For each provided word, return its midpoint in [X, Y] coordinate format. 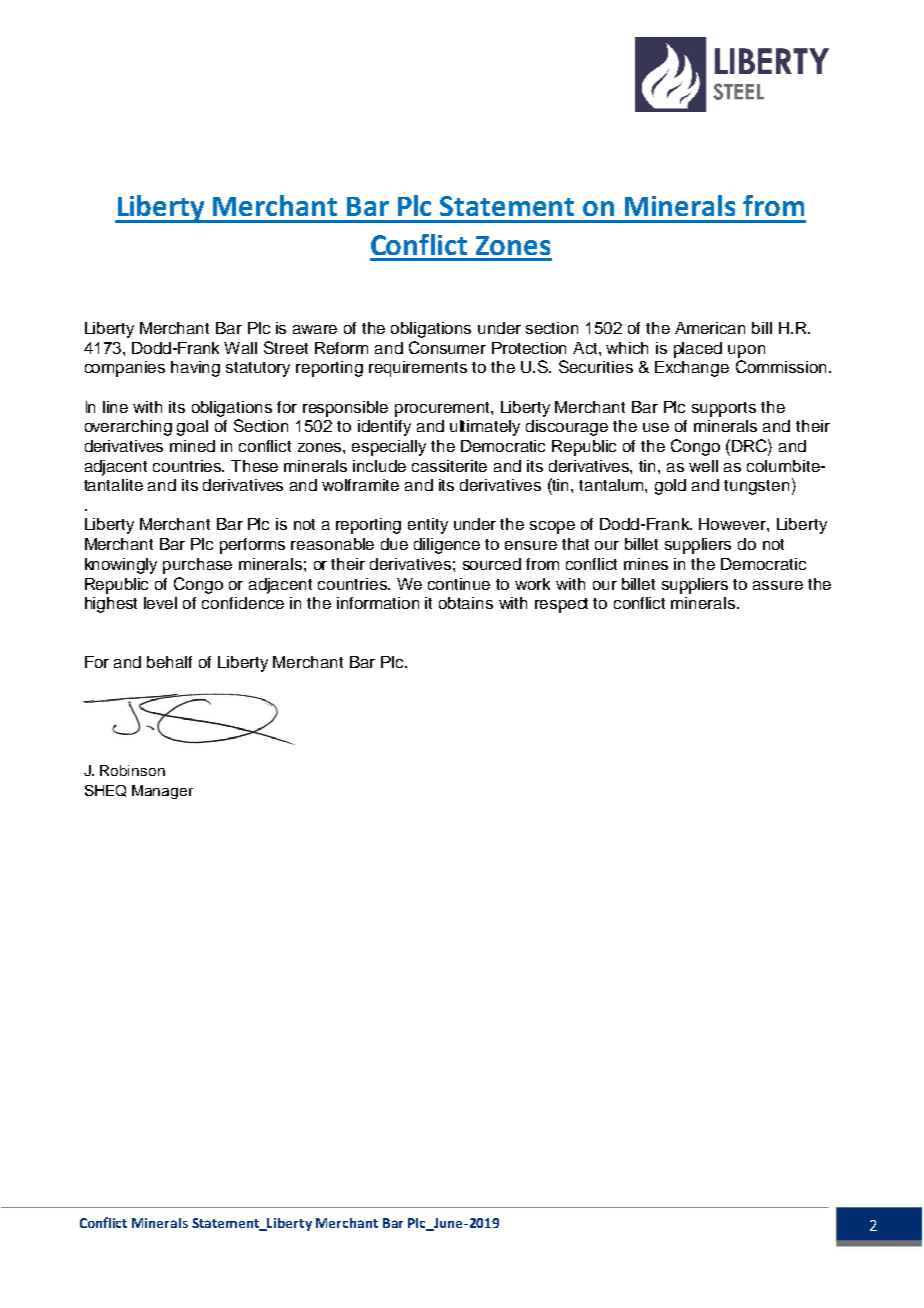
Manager [162, 792]
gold [670, 487]
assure [778, 585]
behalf [169, 662]
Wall [240, 348]
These [254, 466]
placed [698, 350]
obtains [466, 603]
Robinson [132, 770]
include [379, 466]
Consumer [447, 347]
